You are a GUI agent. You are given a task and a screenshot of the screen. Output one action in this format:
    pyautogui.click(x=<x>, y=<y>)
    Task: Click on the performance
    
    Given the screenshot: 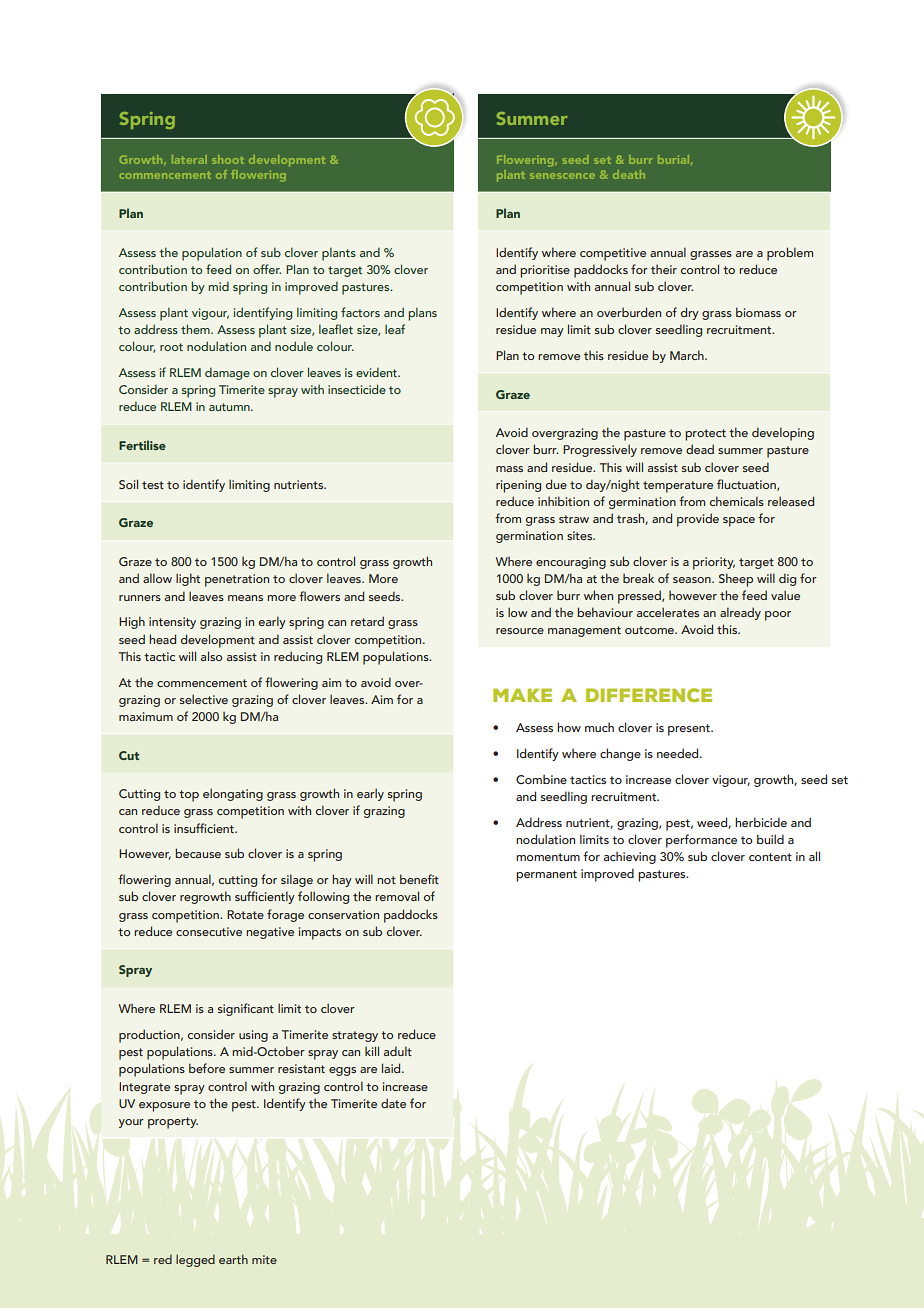 What is the action you would take?
    pyautogui.click(x=701, y=841)
